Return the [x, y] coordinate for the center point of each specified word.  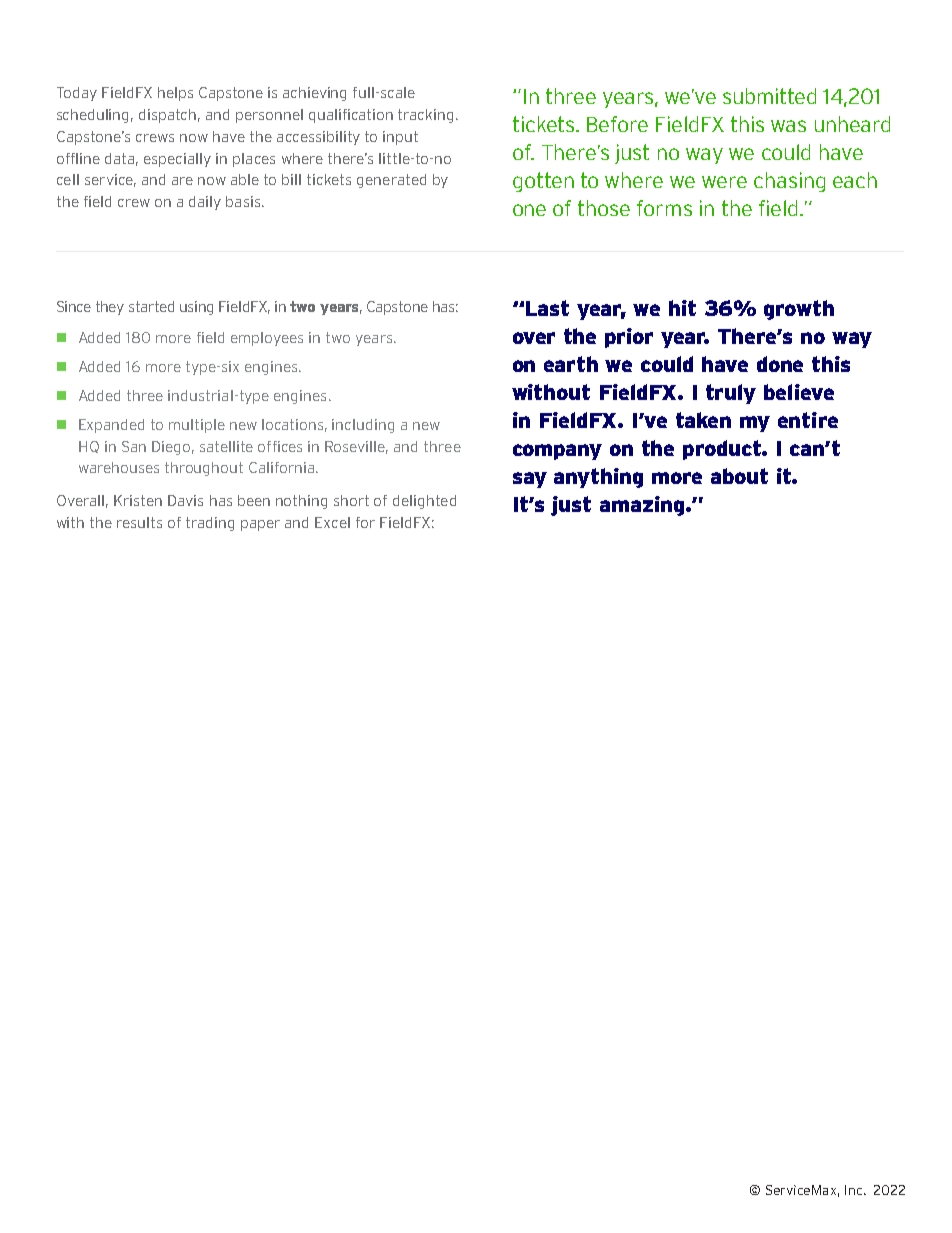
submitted [769, 96]
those [604, 208]
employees [267, 339]
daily [205, 203]
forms [664, 208]
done [780, 364]
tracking [427, 116]
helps [175, 94]
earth [571, 364]
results [139, 522]
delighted [424, 502]
